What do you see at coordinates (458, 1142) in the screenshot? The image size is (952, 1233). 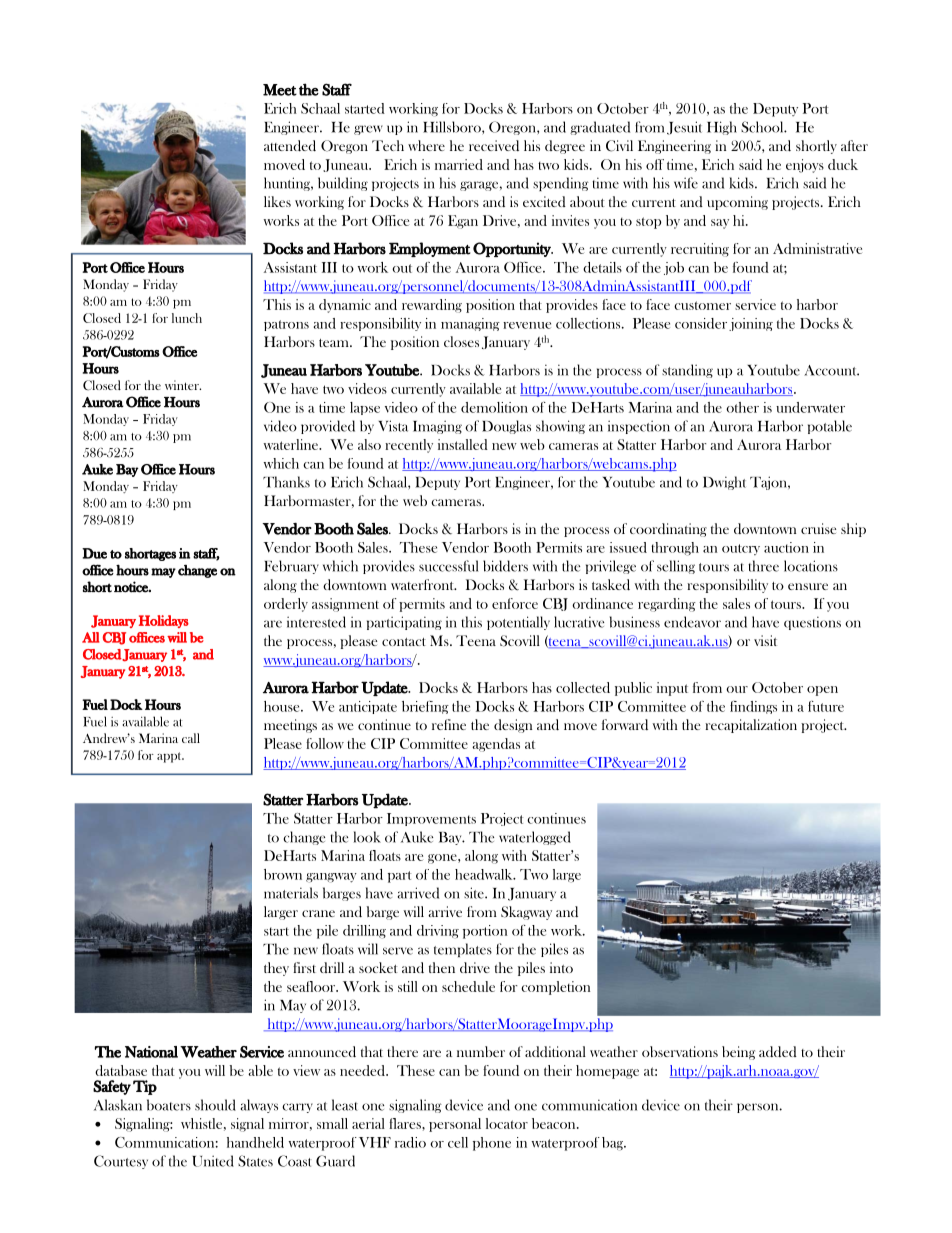 I see `cell` at bounding box center [458, 1142].
